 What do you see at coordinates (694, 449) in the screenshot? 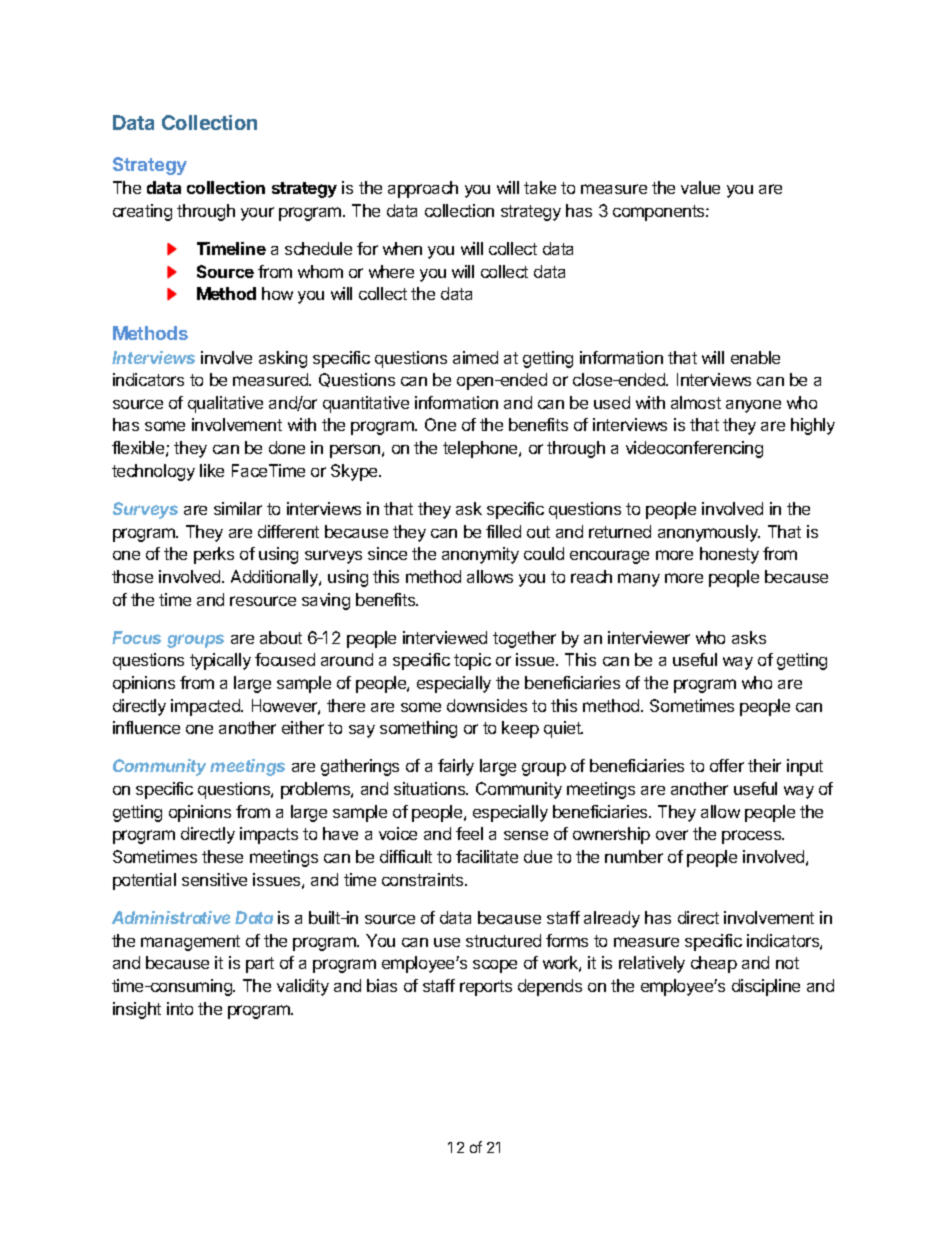
I see `videoconferencing` at bounding box center [694, 449].
